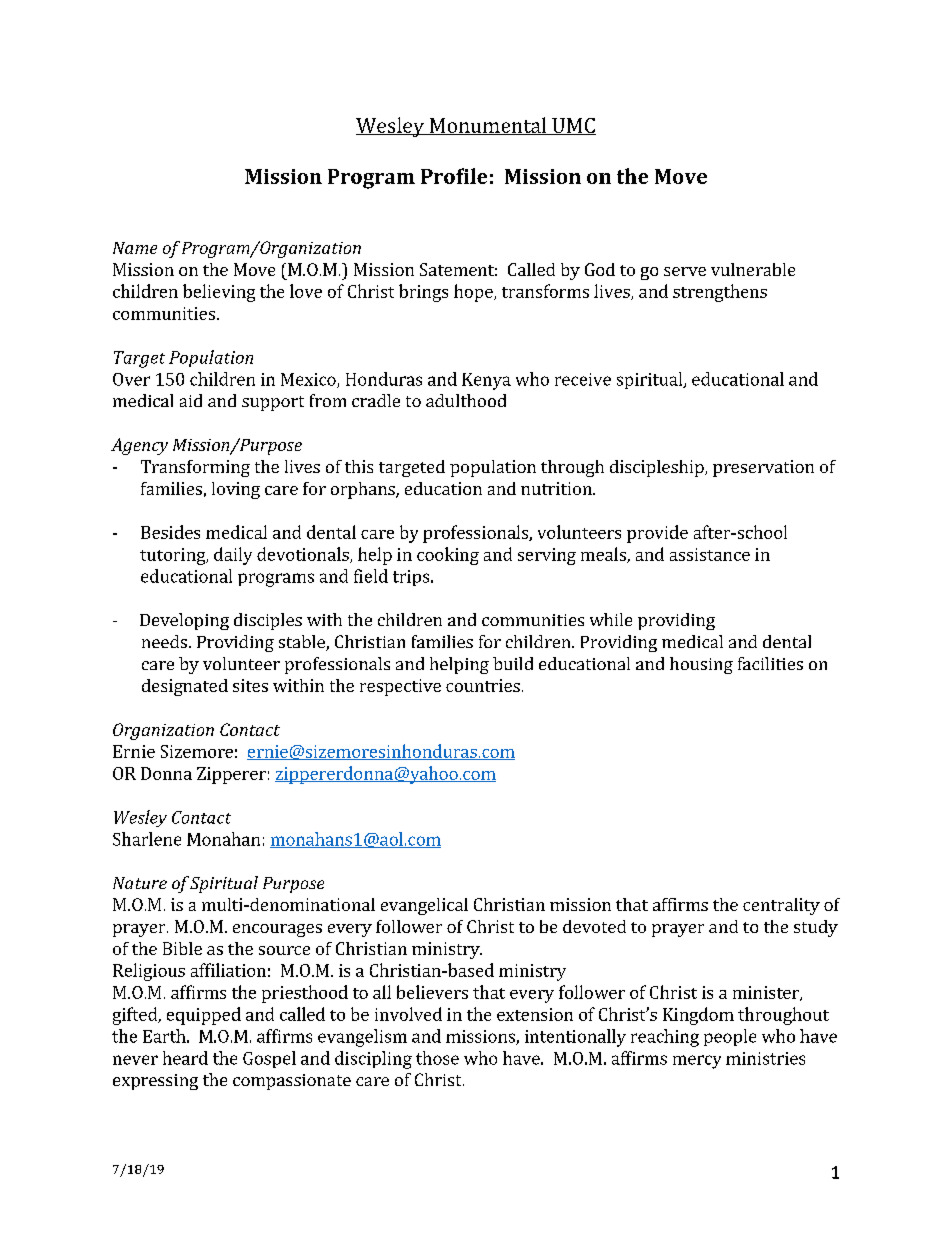  What do you see at coordinates (710, 554) in the document?
I see `assistance` at bounding box center [710, 554].
